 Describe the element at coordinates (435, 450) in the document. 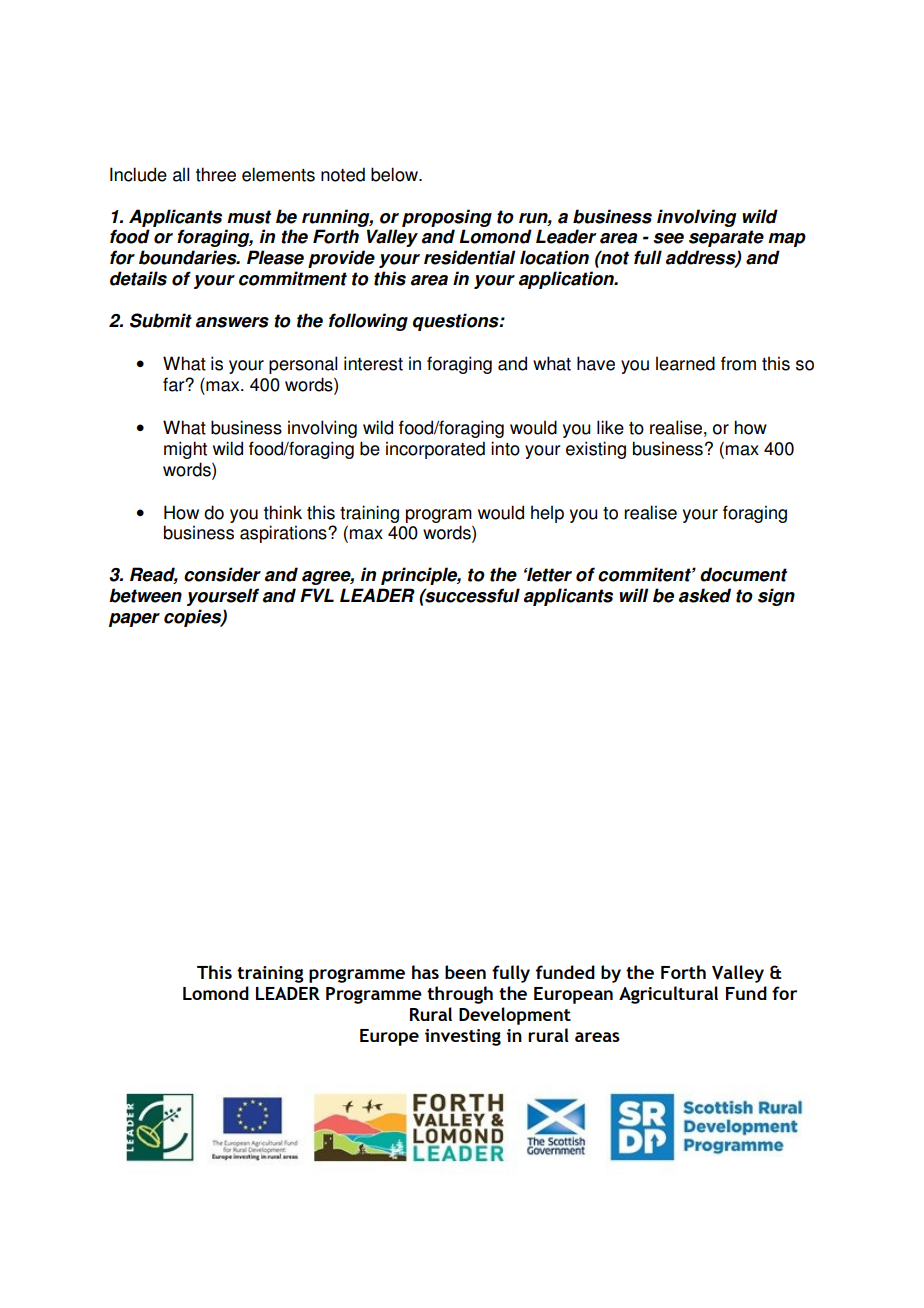

I see `incorporated` at that location.
